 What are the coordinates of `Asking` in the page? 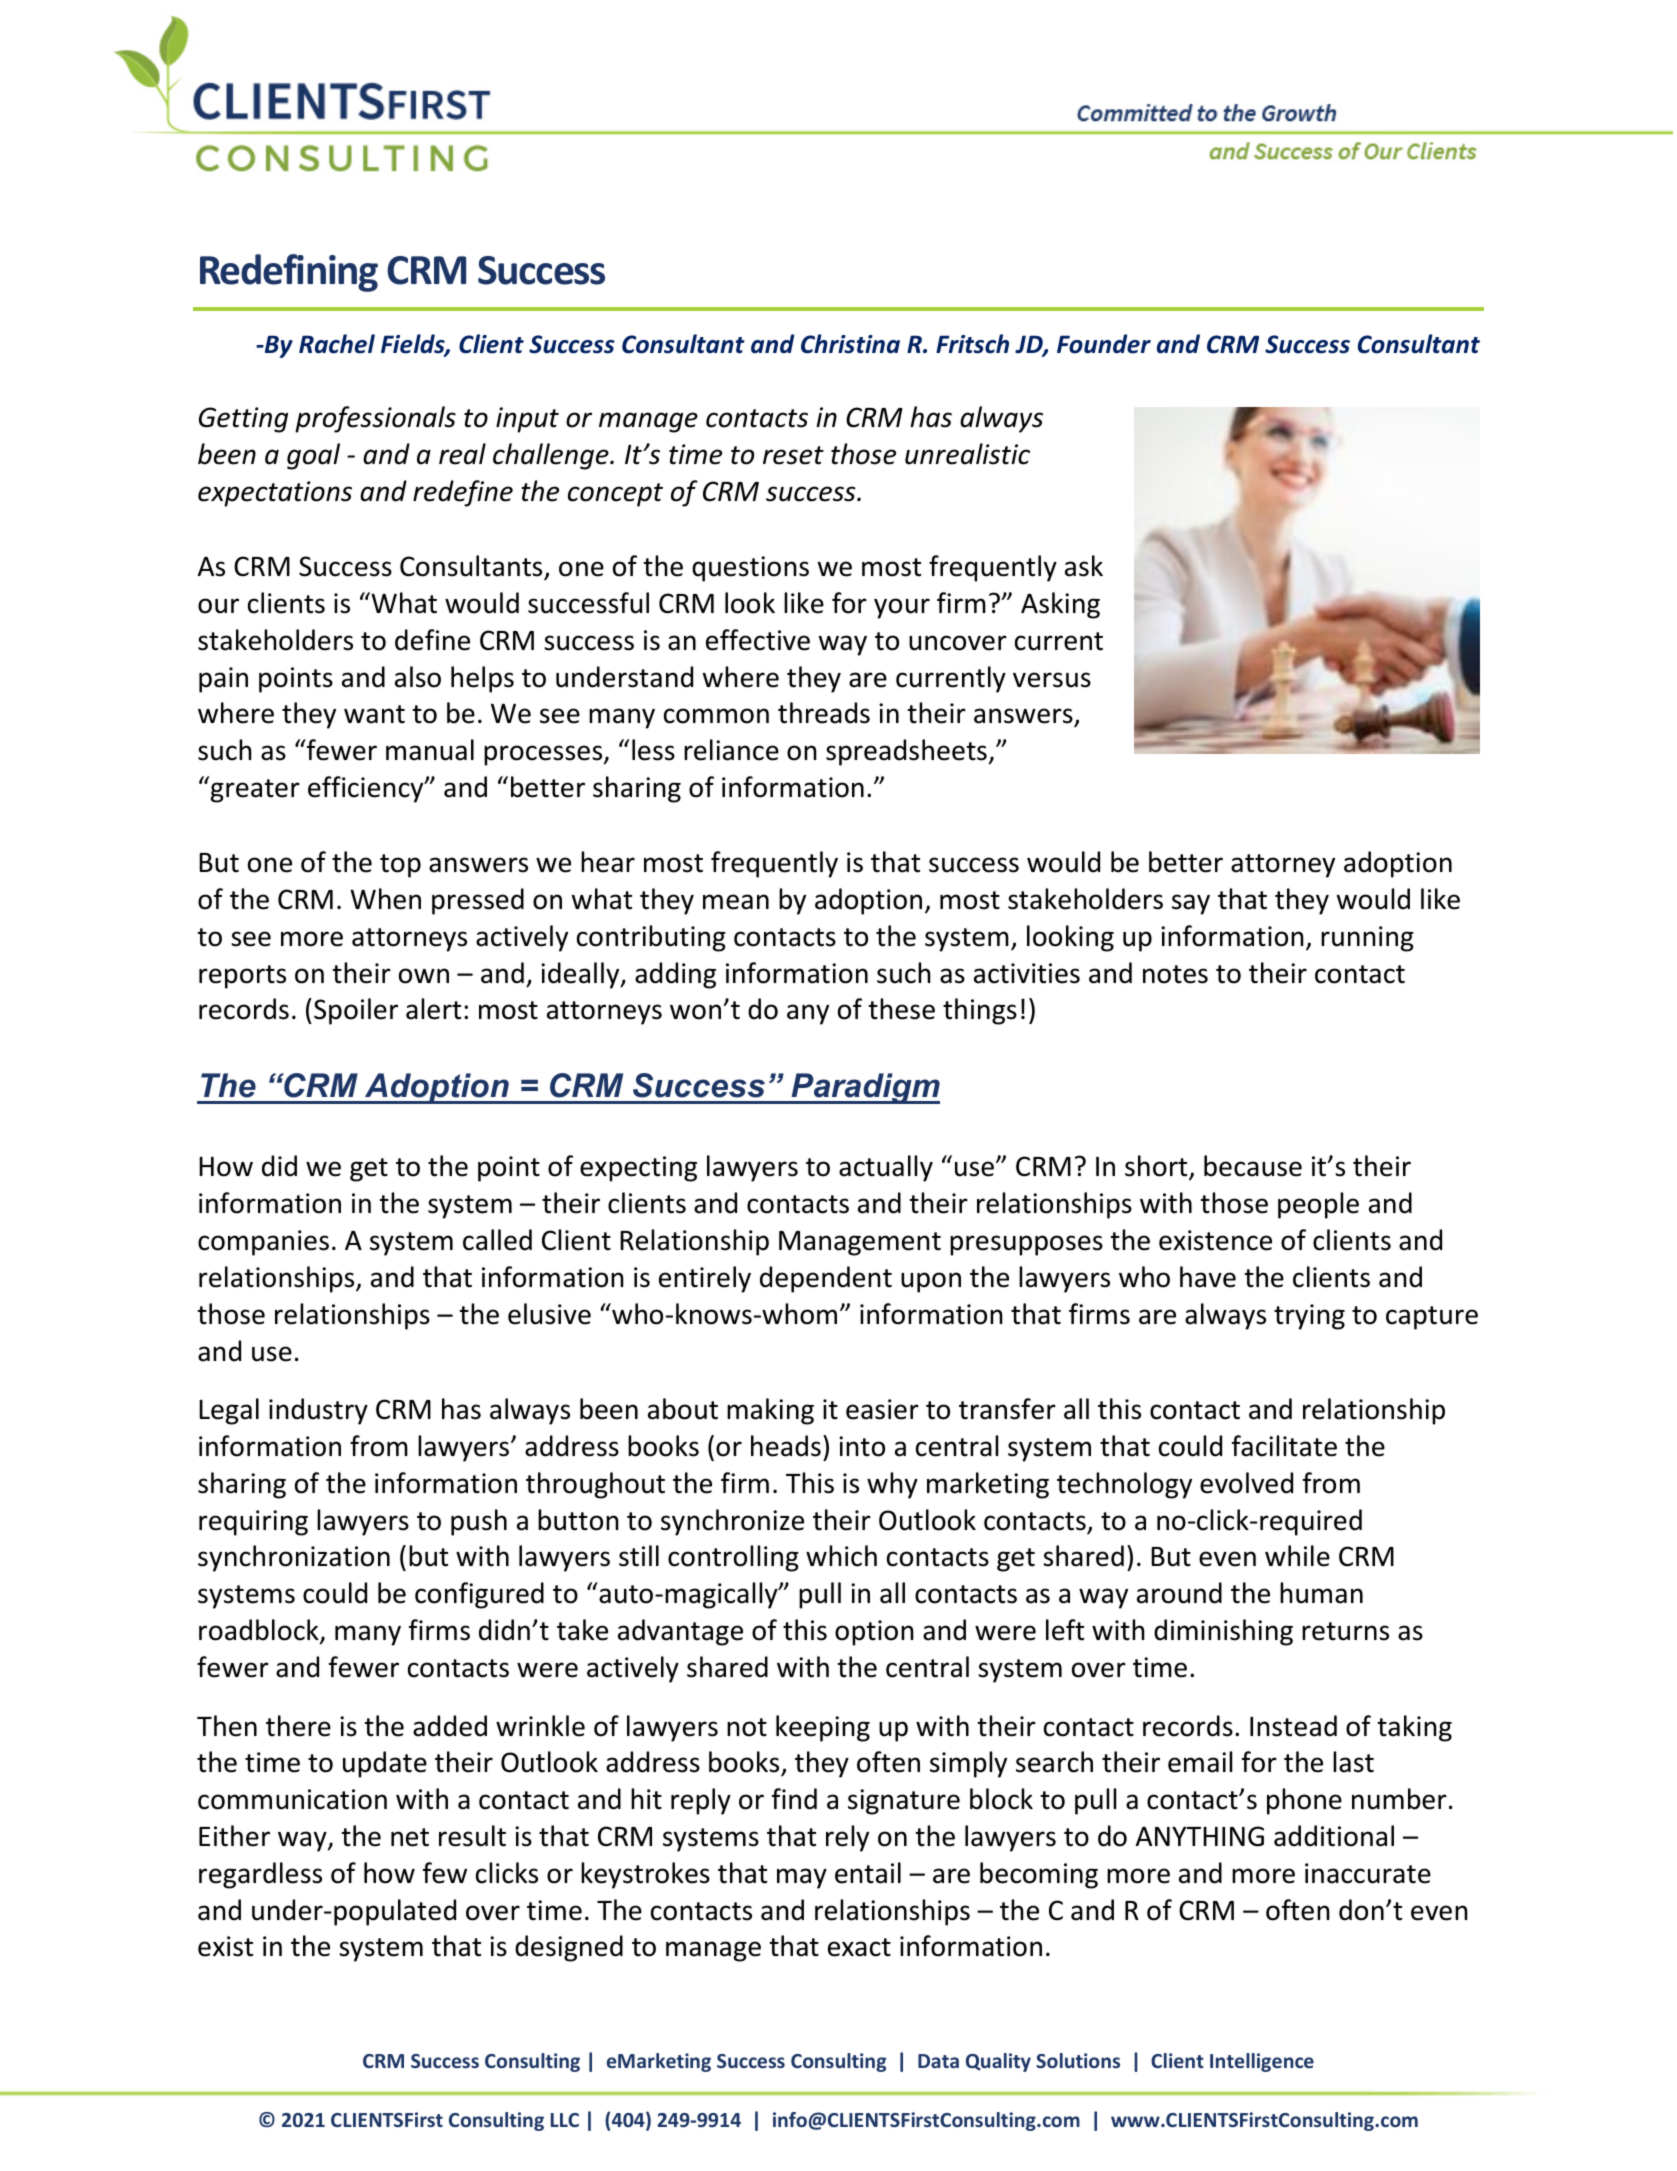 It's located at (1060, 605).
